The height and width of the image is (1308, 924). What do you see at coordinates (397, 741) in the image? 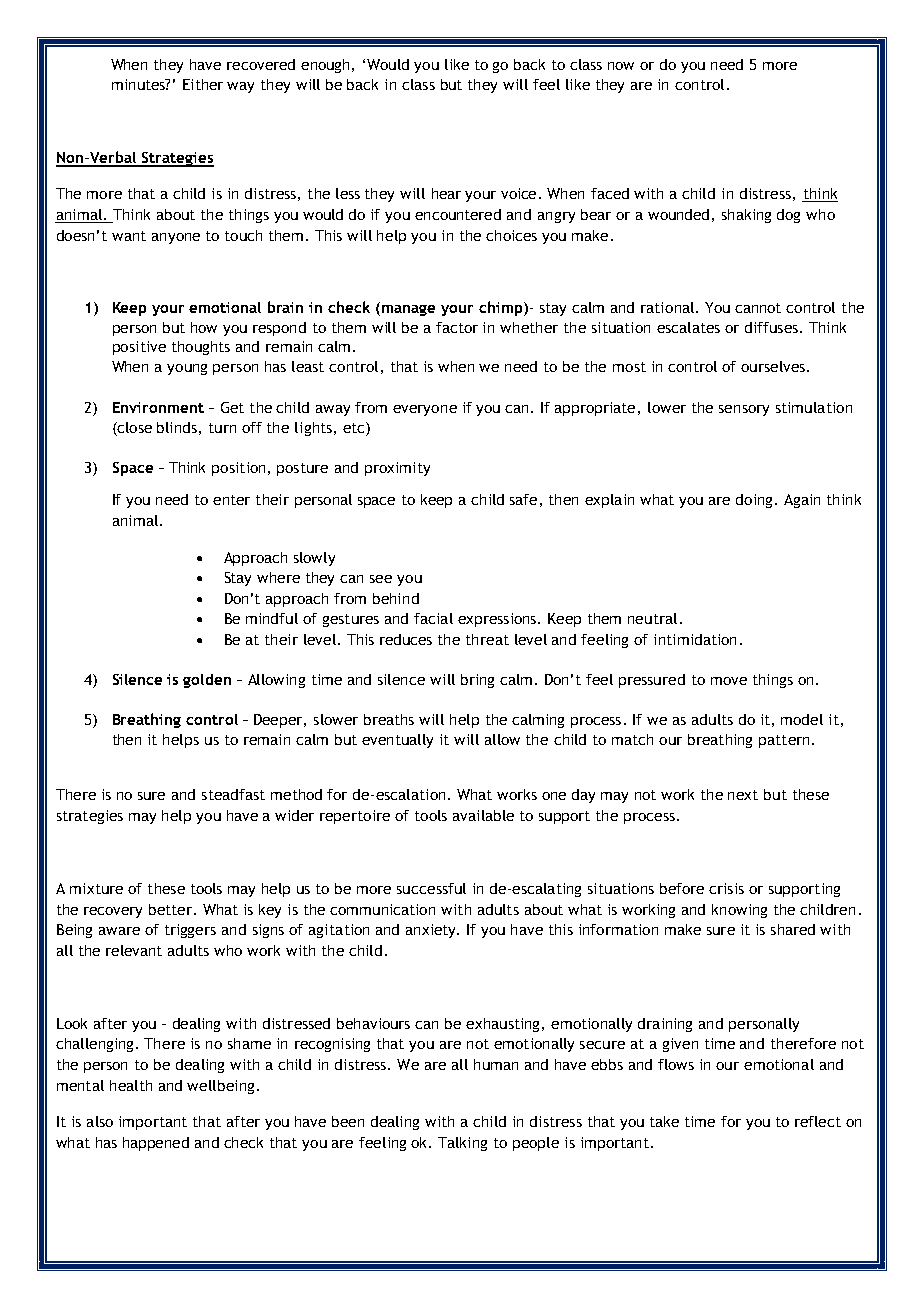
I see `eventually` at bounding box center [397, 741].
